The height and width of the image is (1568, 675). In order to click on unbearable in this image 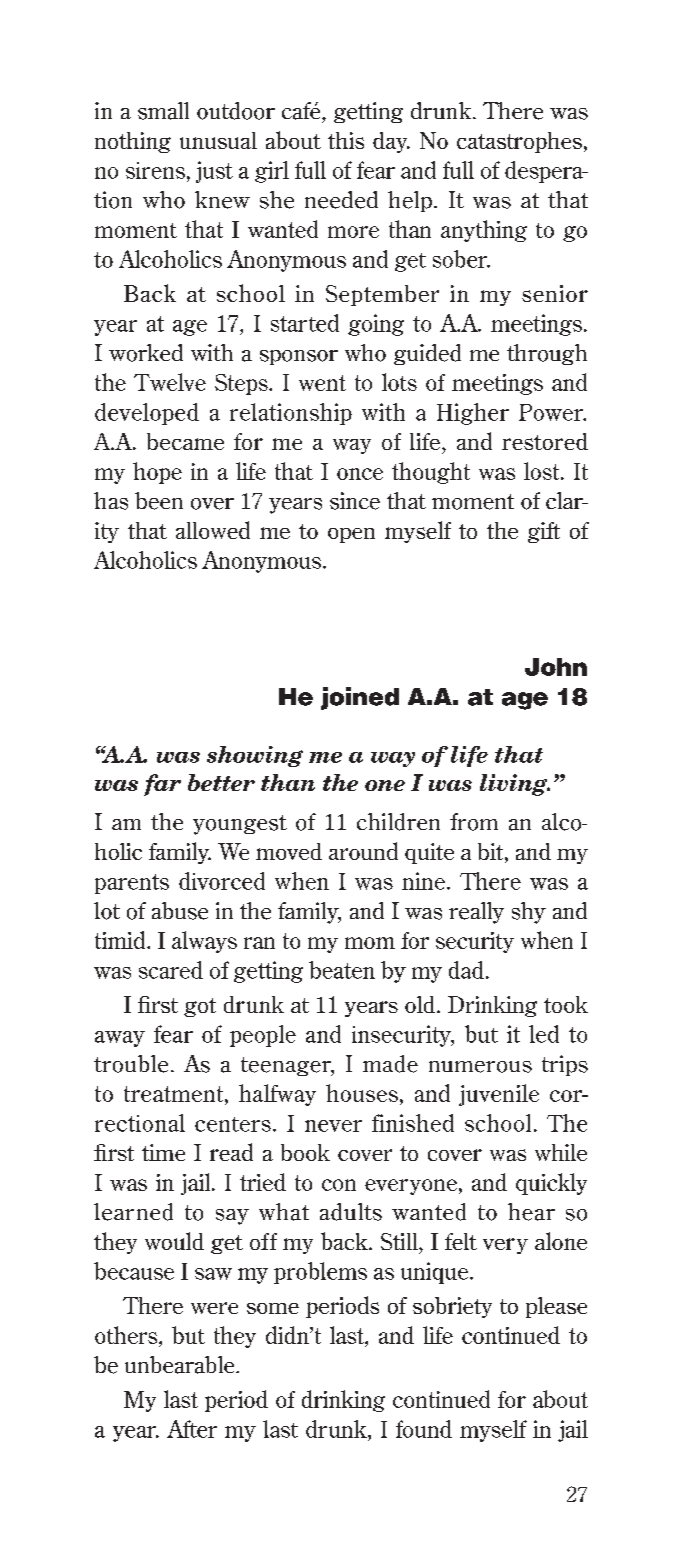, I will do `click(181, 1365)`.
